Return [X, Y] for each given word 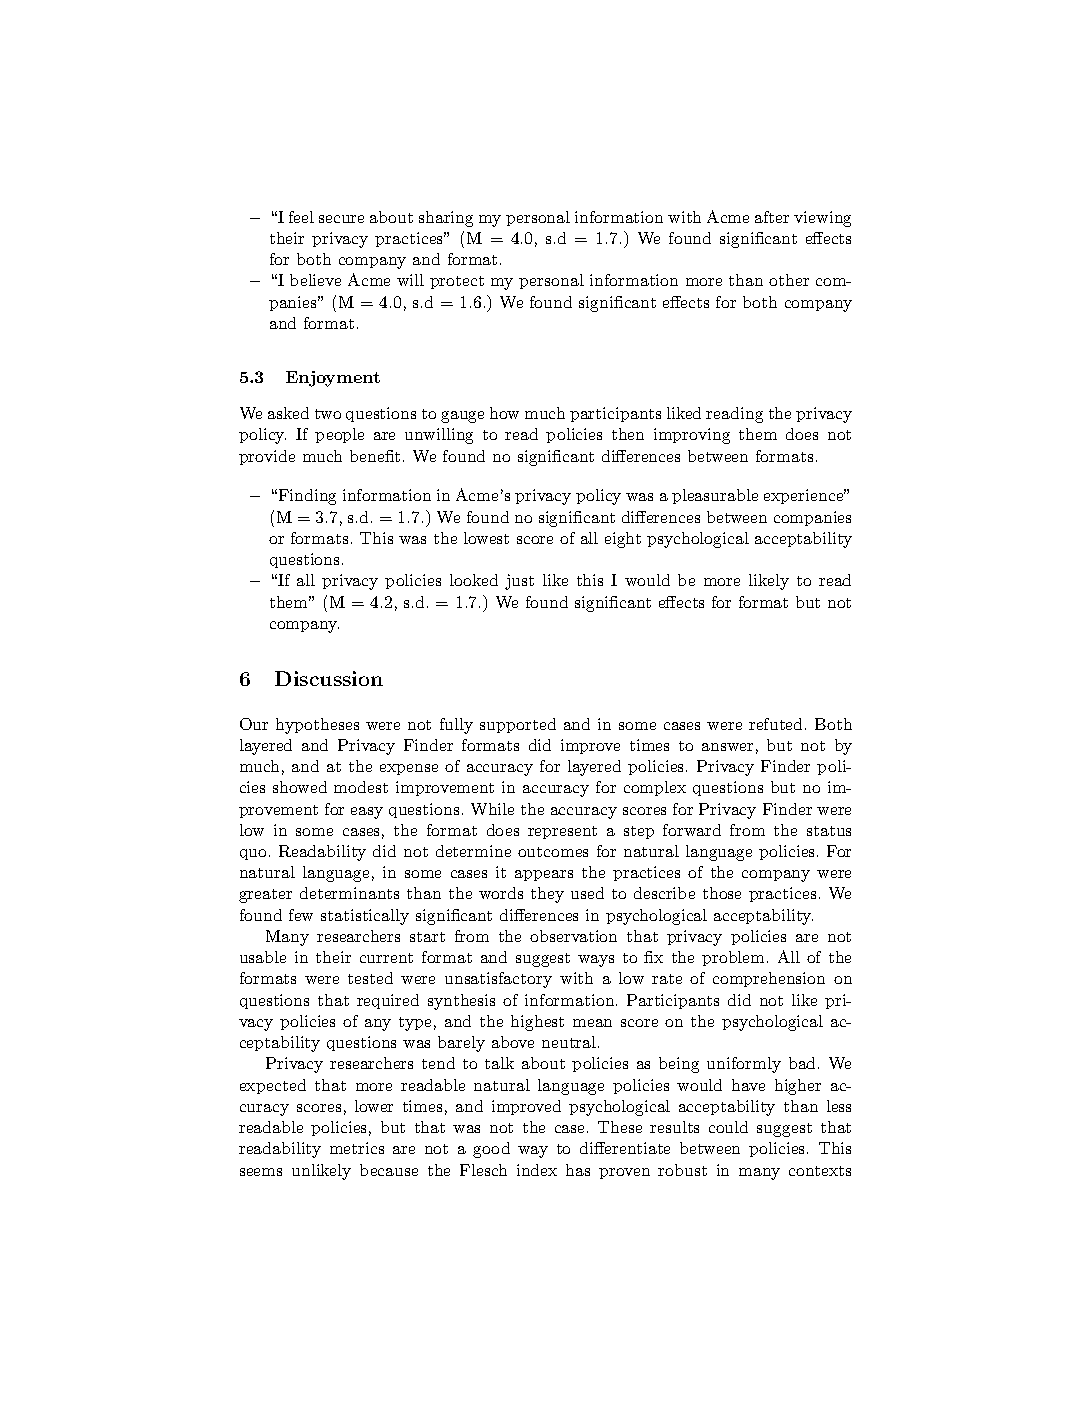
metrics [357, 1148]
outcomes [553, 852]
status [829, 831]
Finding [306, 497]
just [519, 582]
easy [367, 813]
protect [457, 282]
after [772, 217]
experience [805, 496]
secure [341, 219]
